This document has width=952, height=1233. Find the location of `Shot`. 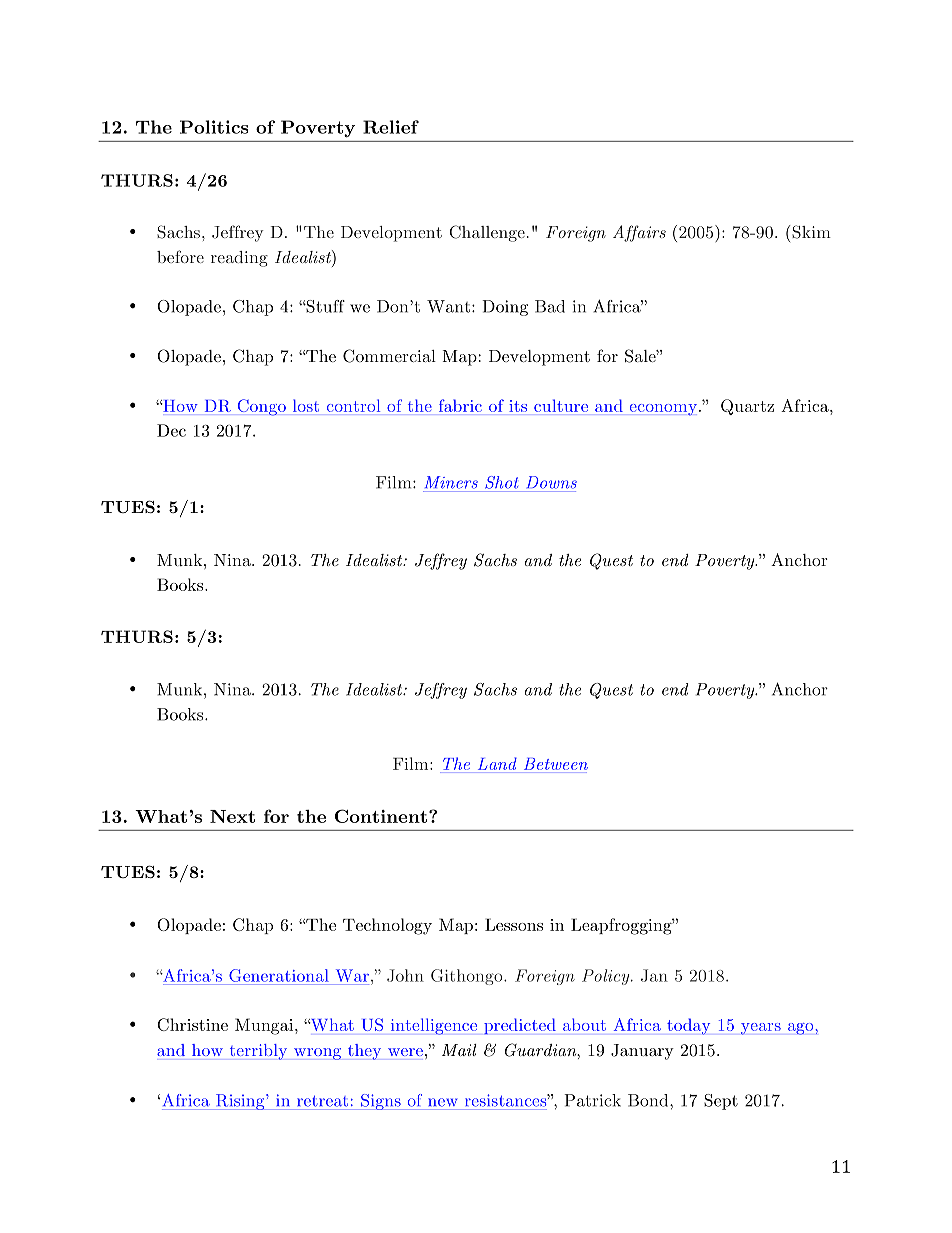

Shot is located at coordinates (501, 482).
